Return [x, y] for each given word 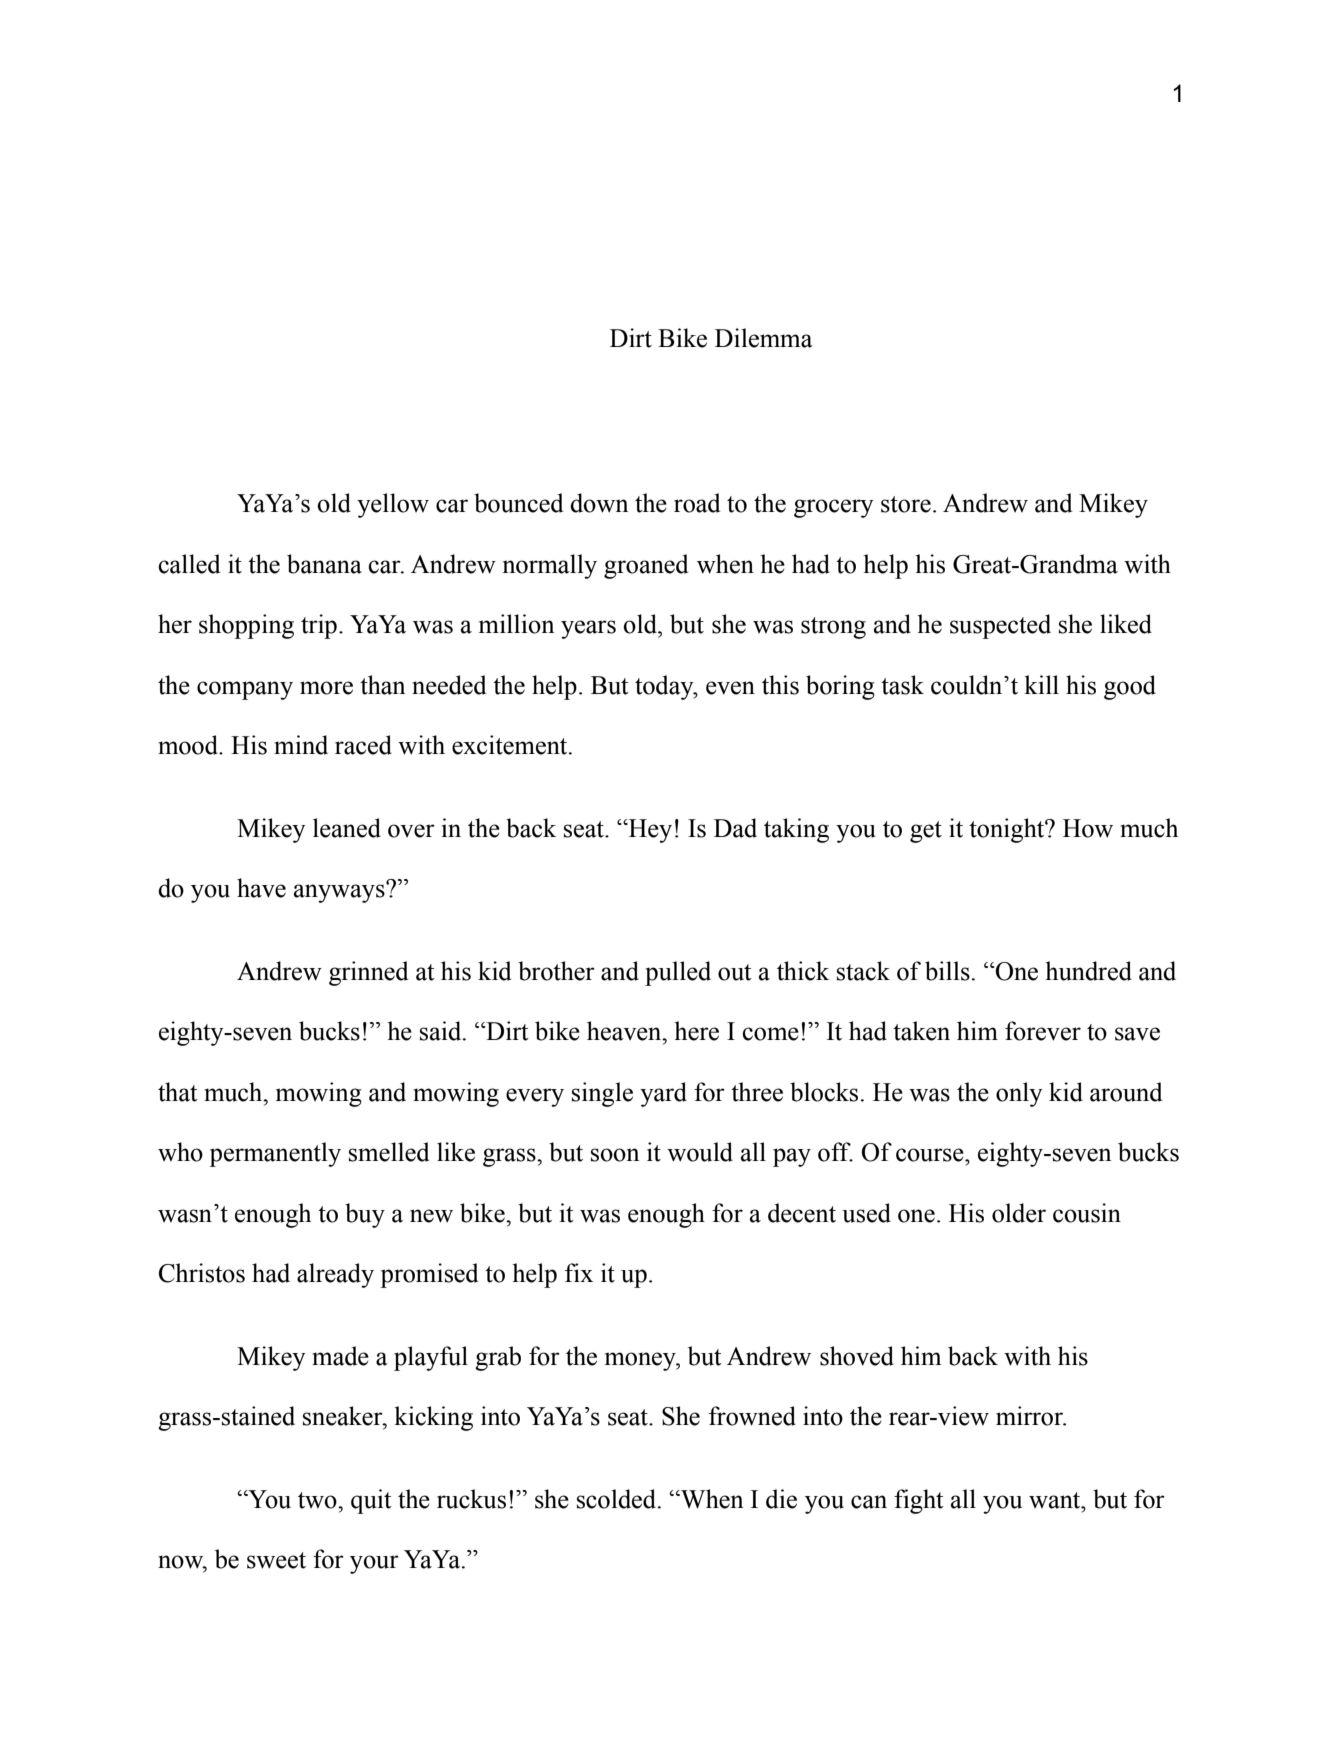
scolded [618, 1499]
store [906, 504]
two [318, 1500]
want [1056, 1500]
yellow [393, 505]
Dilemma [764, 338]
